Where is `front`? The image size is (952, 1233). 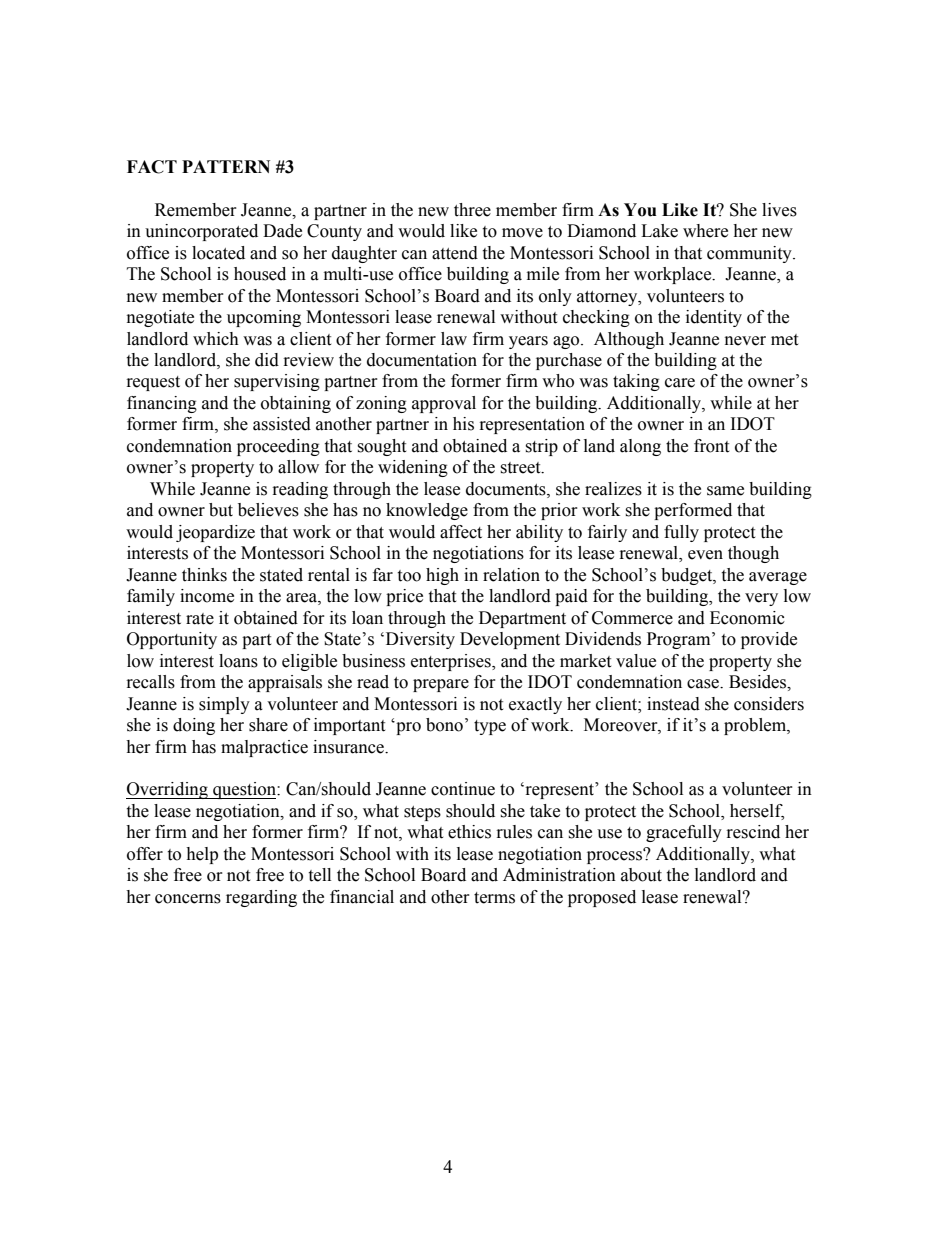 front is located at coordinates (711, 446).
